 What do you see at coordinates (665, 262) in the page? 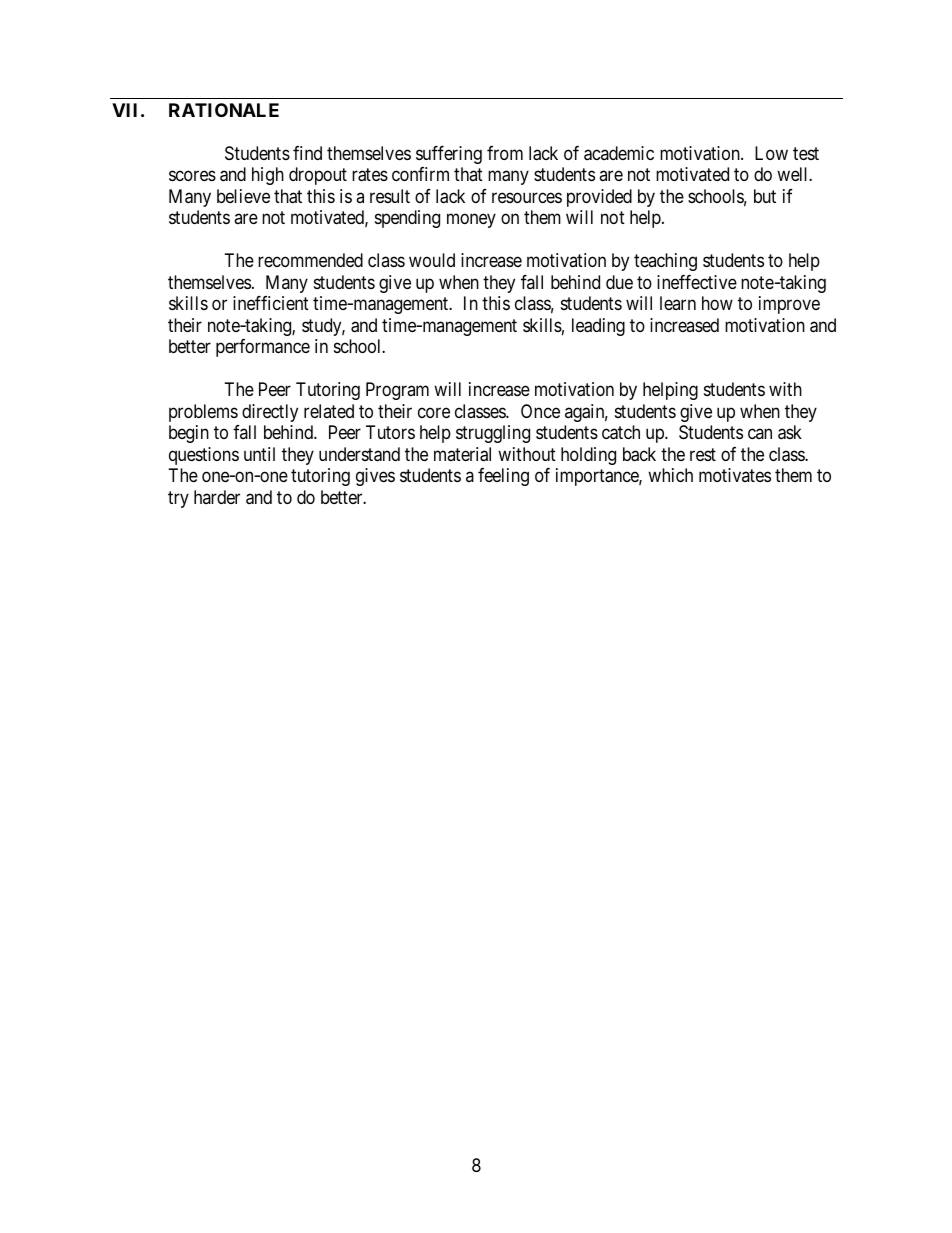
I see `teaching` at bounding box center [665, 262].
